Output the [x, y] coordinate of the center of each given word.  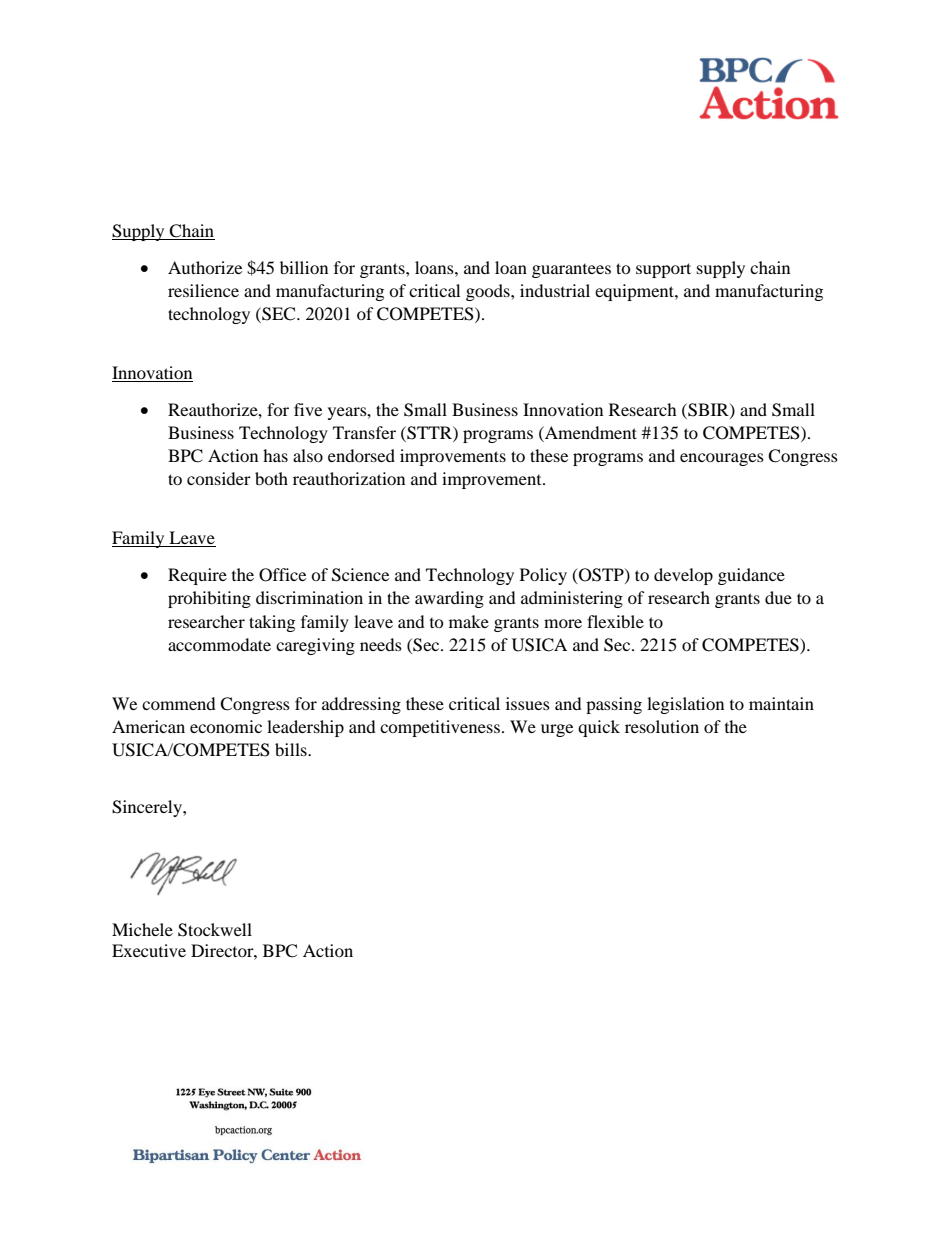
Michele [142, 929]
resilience [203, 290]
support [663, 270]
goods [489, 292]
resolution [662, 726]
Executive [149, 950]
